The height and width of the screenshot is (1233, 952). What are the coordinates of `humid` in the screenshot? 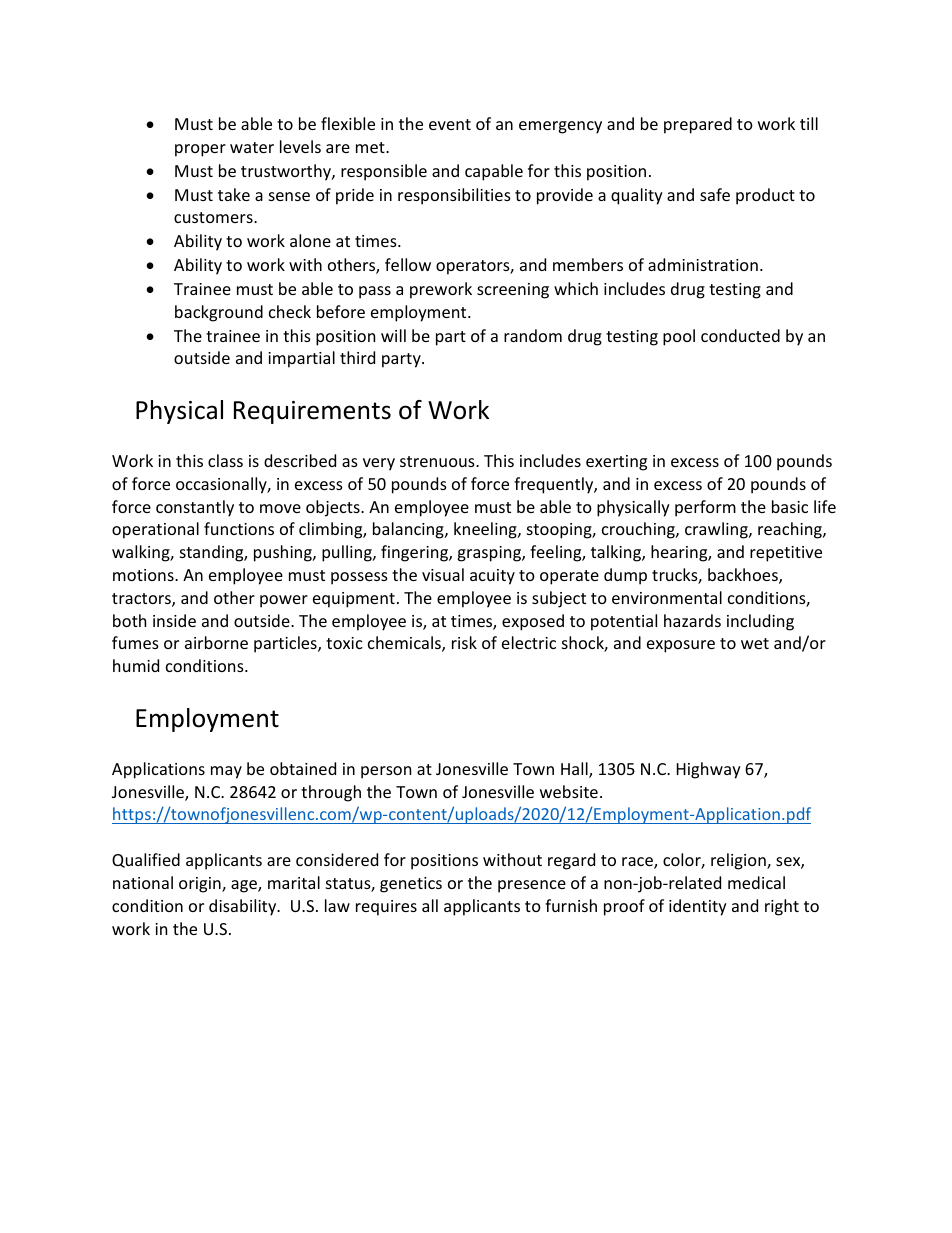 It's located at (136, 665).
